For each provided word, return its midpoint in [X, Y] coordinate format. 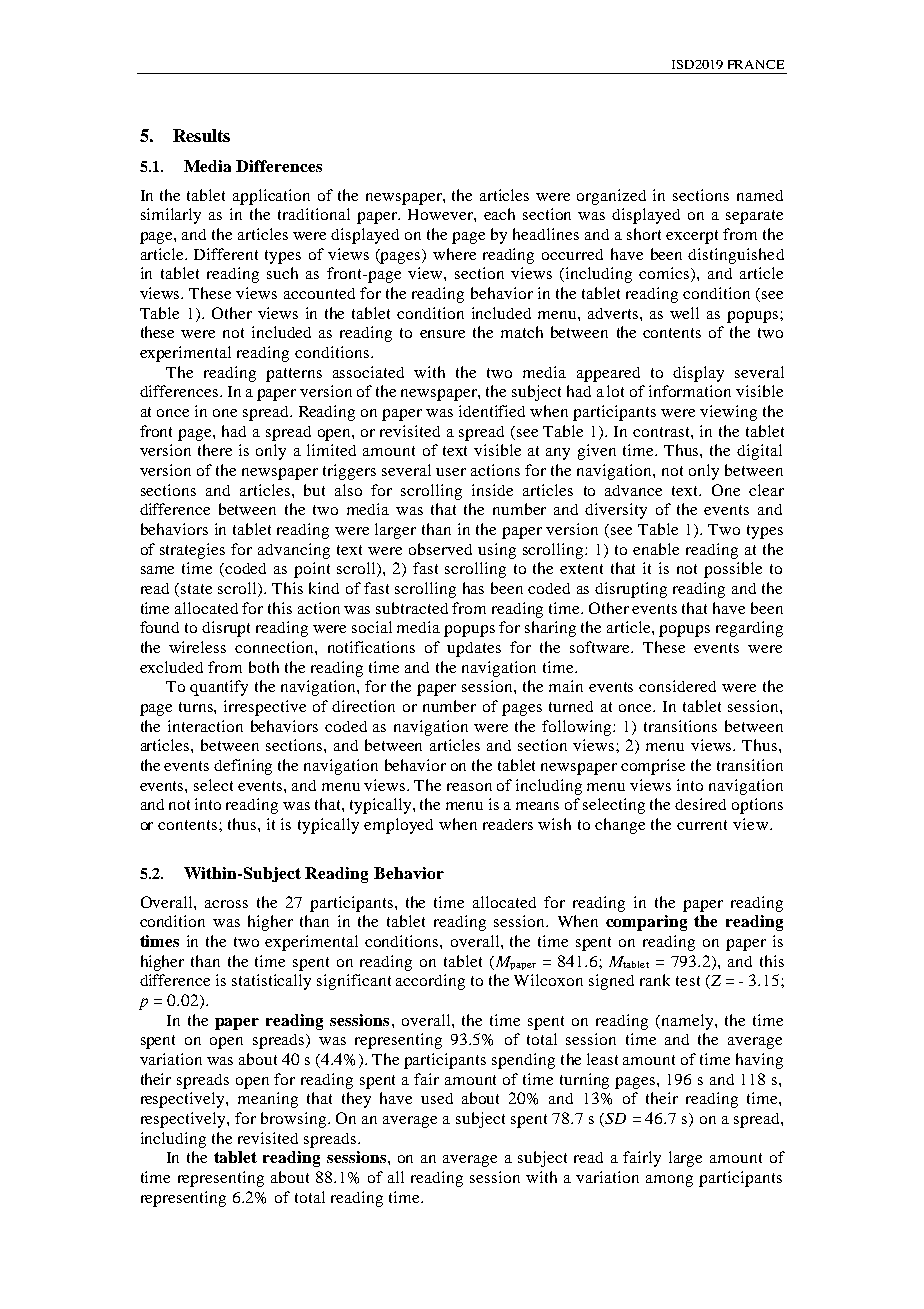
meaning [268, 1100]
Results [201, 135]
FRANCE [756, 64]
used [437, 1098]
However [441, 214]
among [669, 1181]
